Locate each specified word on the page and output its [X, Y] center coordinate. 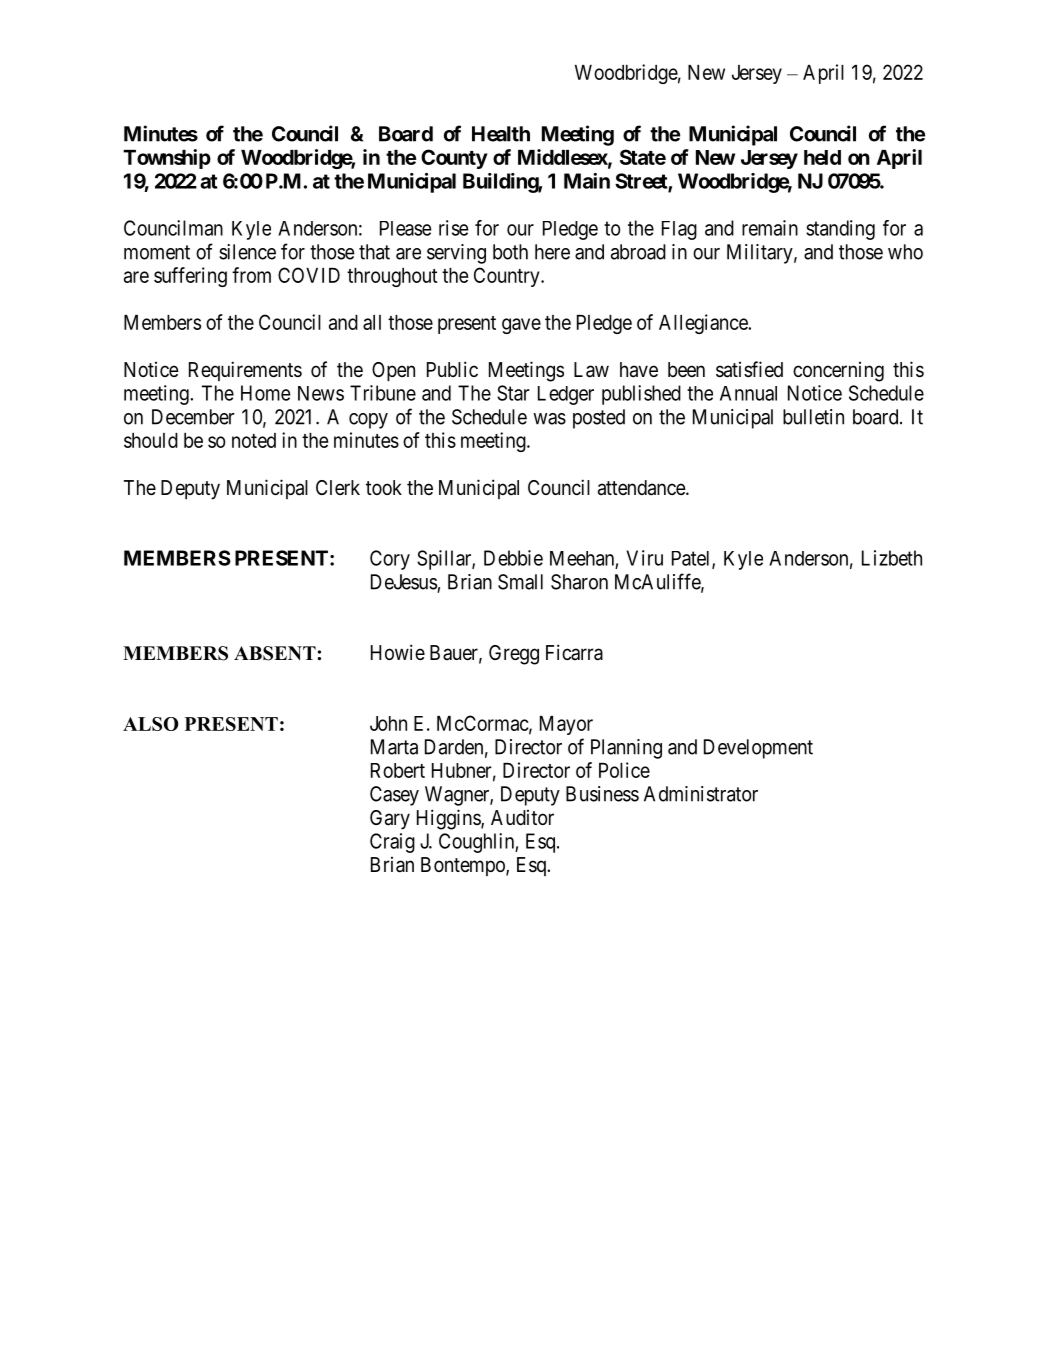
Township [167, 159]
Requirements [245, 371]
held [822, 157]
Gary [390, 820]
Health [501, 134]
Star [513, 393]
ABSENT [276, 653]
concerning [838, 371]
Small [520, 582]
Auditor [522, 817]
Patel [692, 559]
